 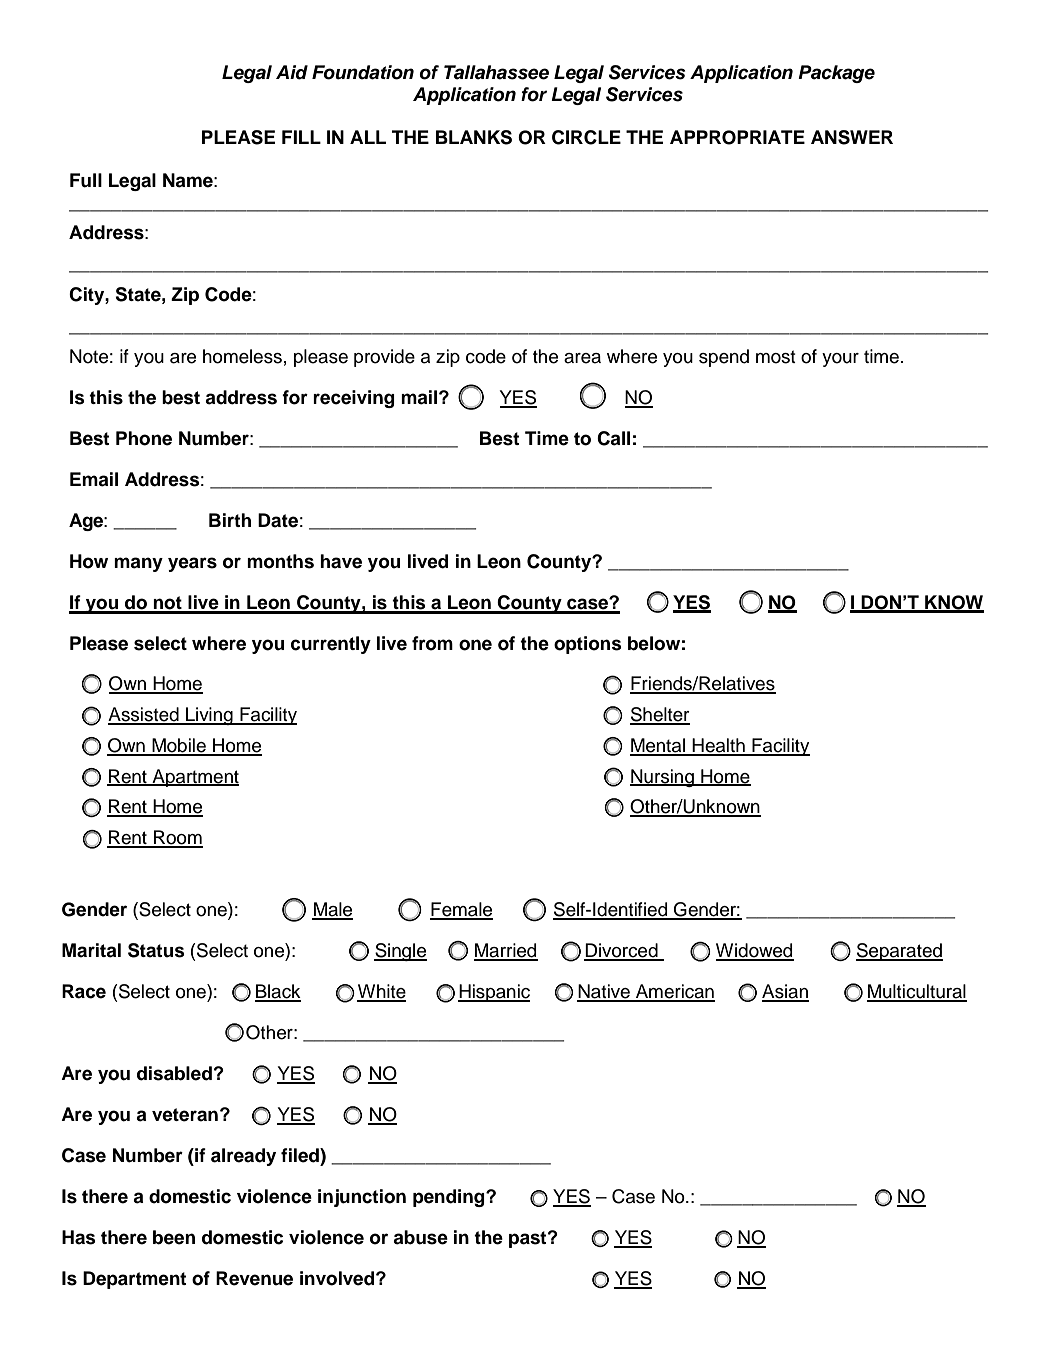 I want to click on Aid, so click(x=292, y=72).
